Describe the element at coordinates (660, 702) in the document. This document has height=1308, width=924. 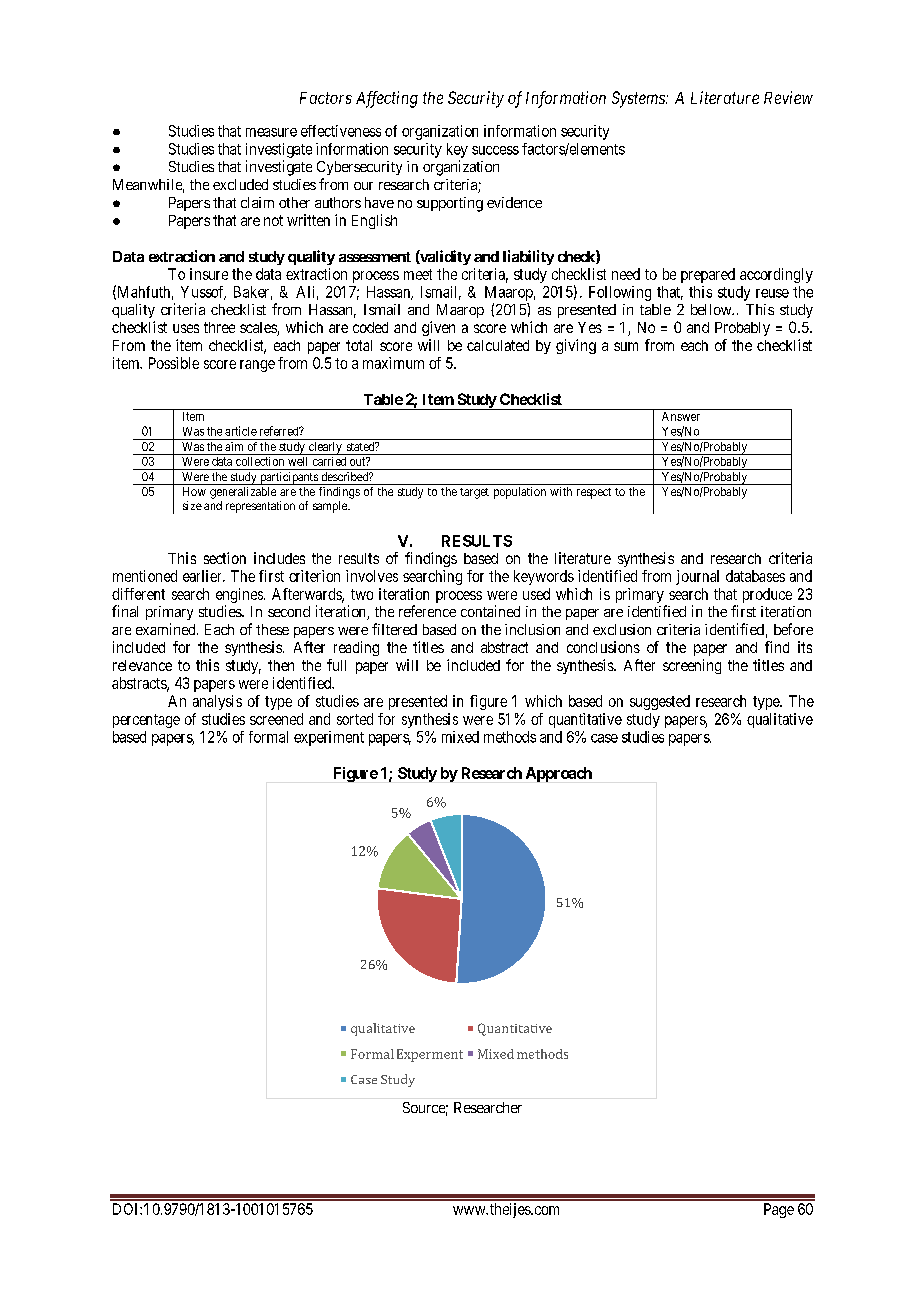
I see `suggested` at that location.
